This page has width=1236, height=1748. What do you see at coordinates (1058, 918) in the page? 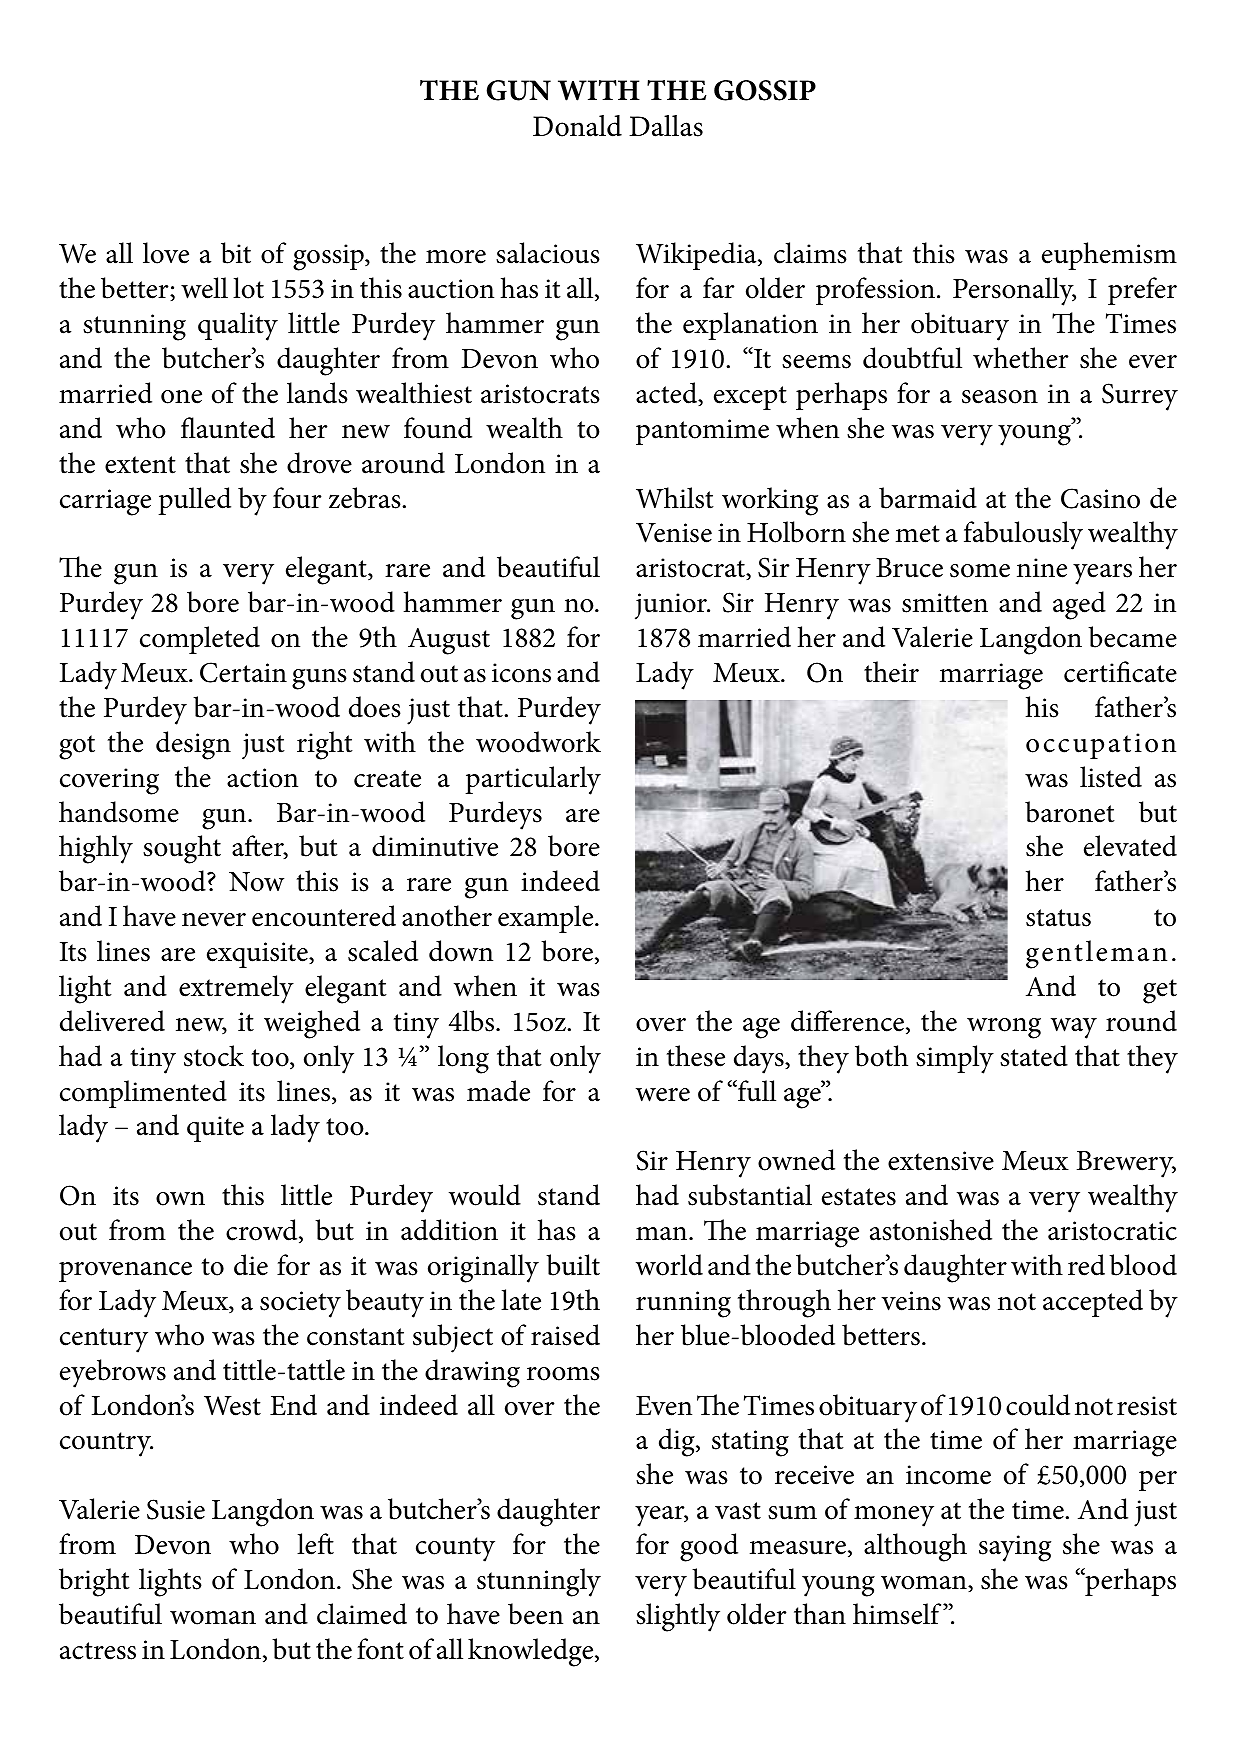
I see `status` at bounding box center [1058, 918].
